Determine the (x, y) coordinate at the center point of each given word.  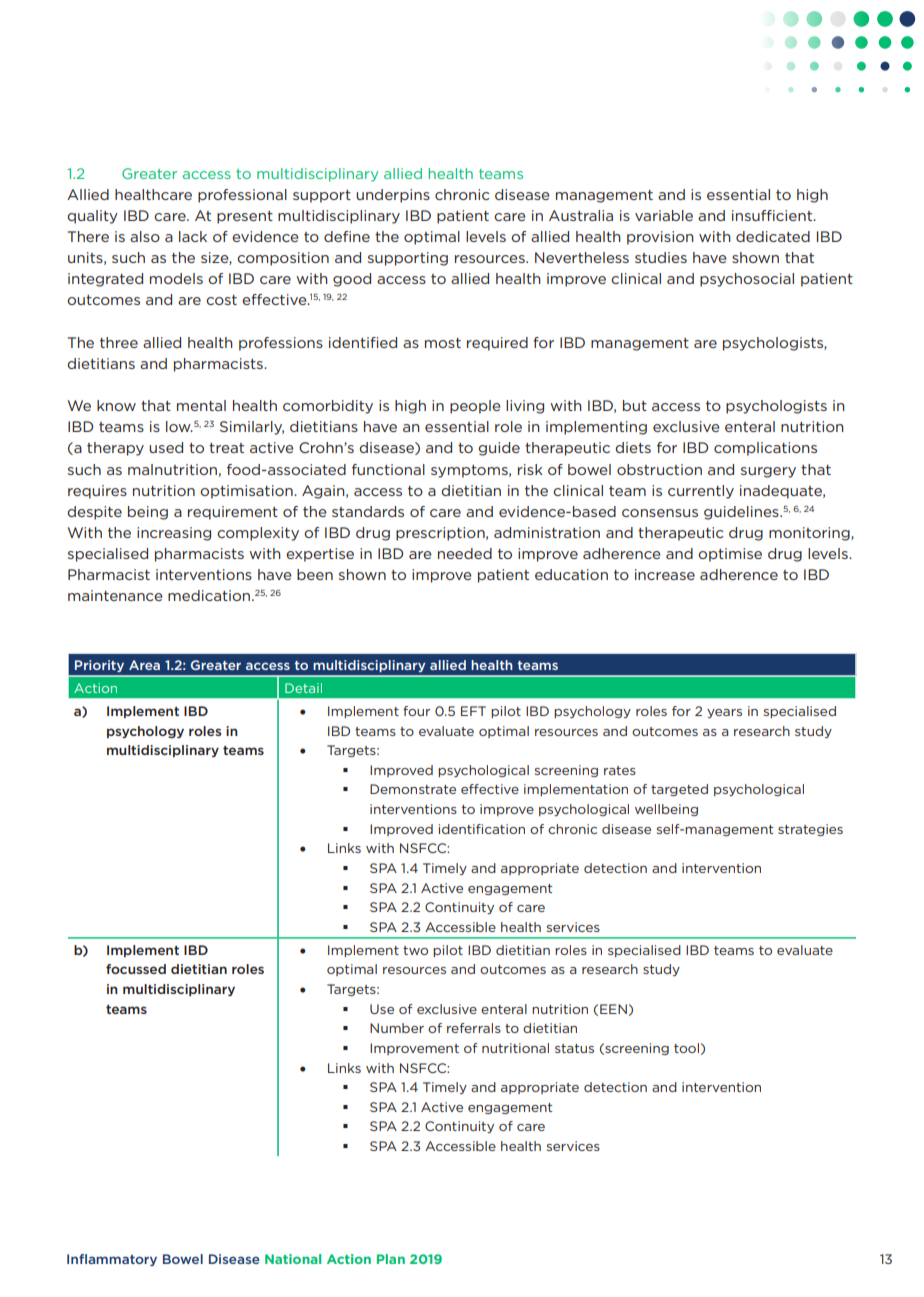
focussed (136, 969)
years (724, 713)
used (166, 447)
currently (701, 492)
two (415, 950)
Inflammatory (112, 1260)
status (574, 1048)
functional (388, 469)
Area (144, 665)
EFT (473, 711)
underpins (393, 196)
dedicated (773, 236)
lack (193, 236)
